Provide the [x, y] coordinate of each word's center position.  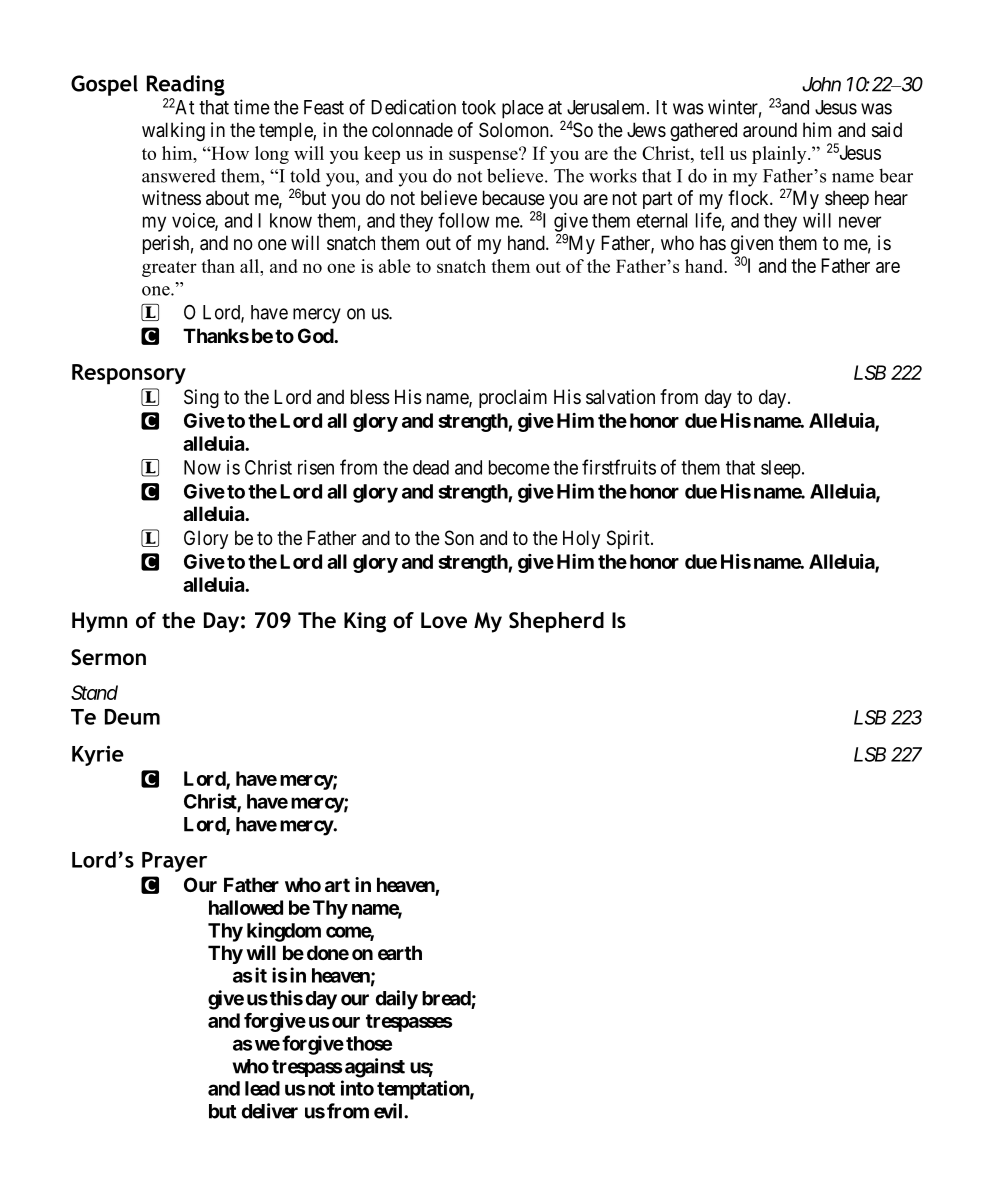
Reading [186, 85]
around [770, 130]
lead [262, 1088]
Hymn [99, 622]
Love [444, 620]
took [479, 107]
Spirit [629, 539]
